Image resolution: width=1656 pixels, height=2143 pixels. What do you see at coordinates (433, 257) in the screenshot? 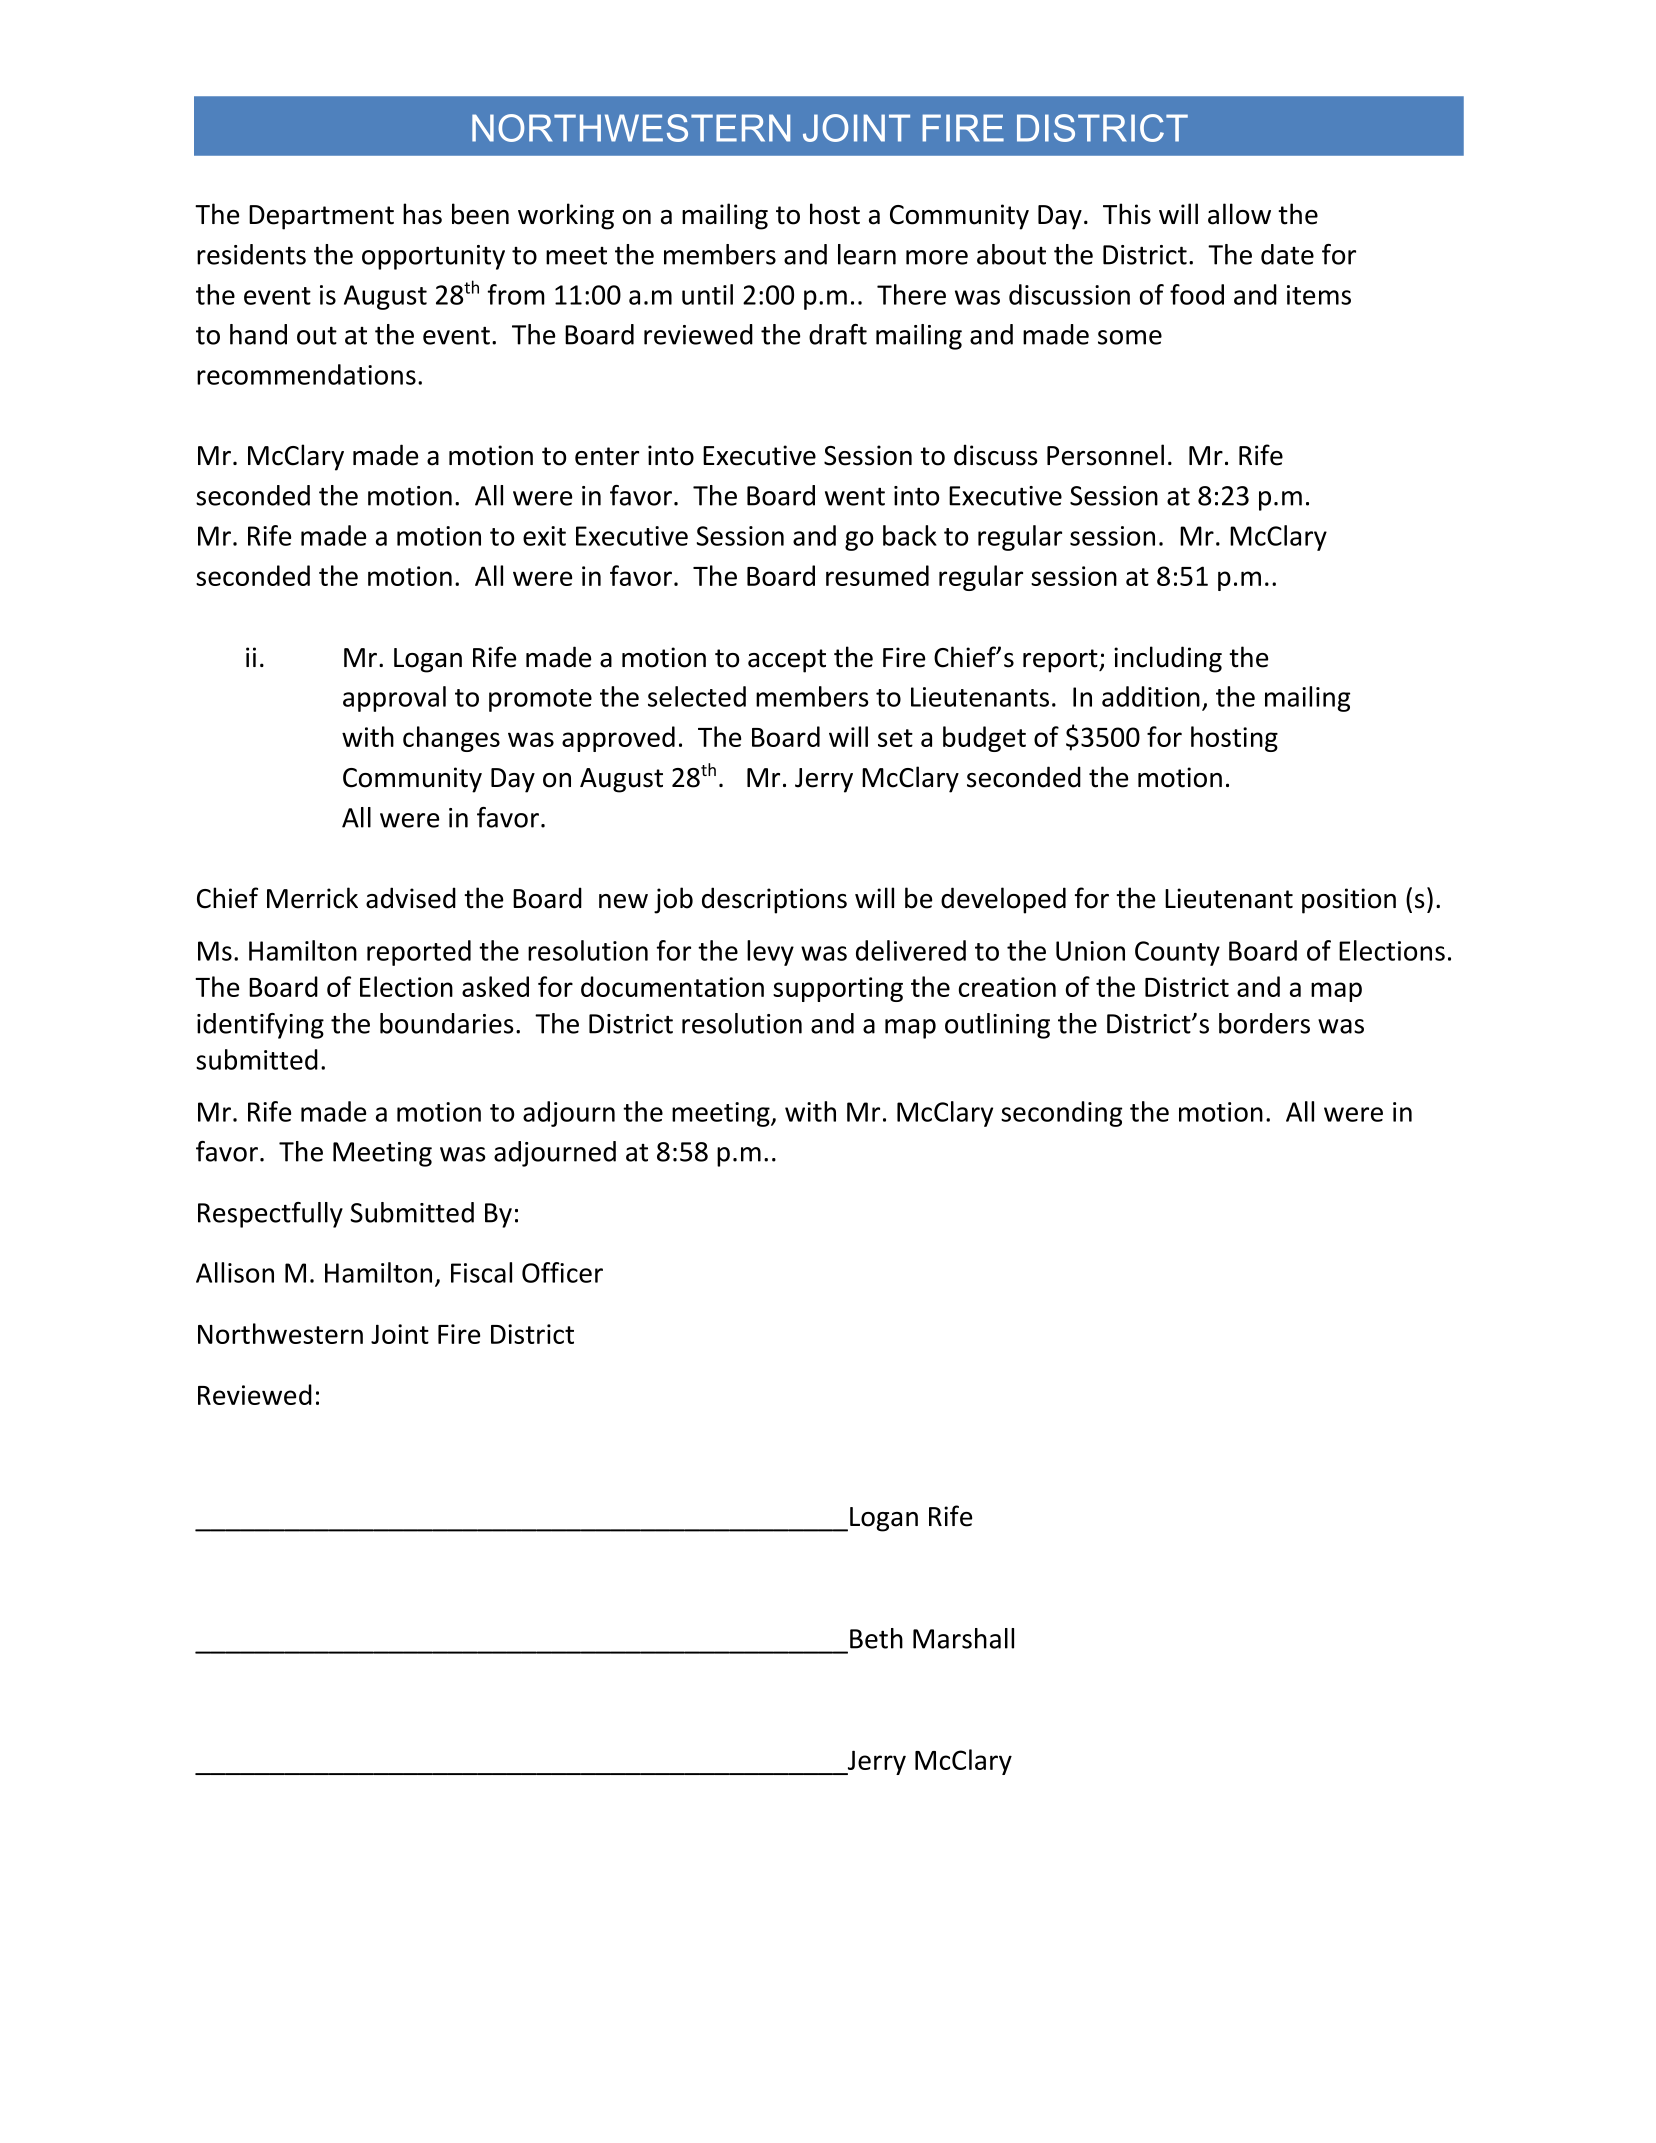
I see `opportunity` at bounding box center [433, 257].
